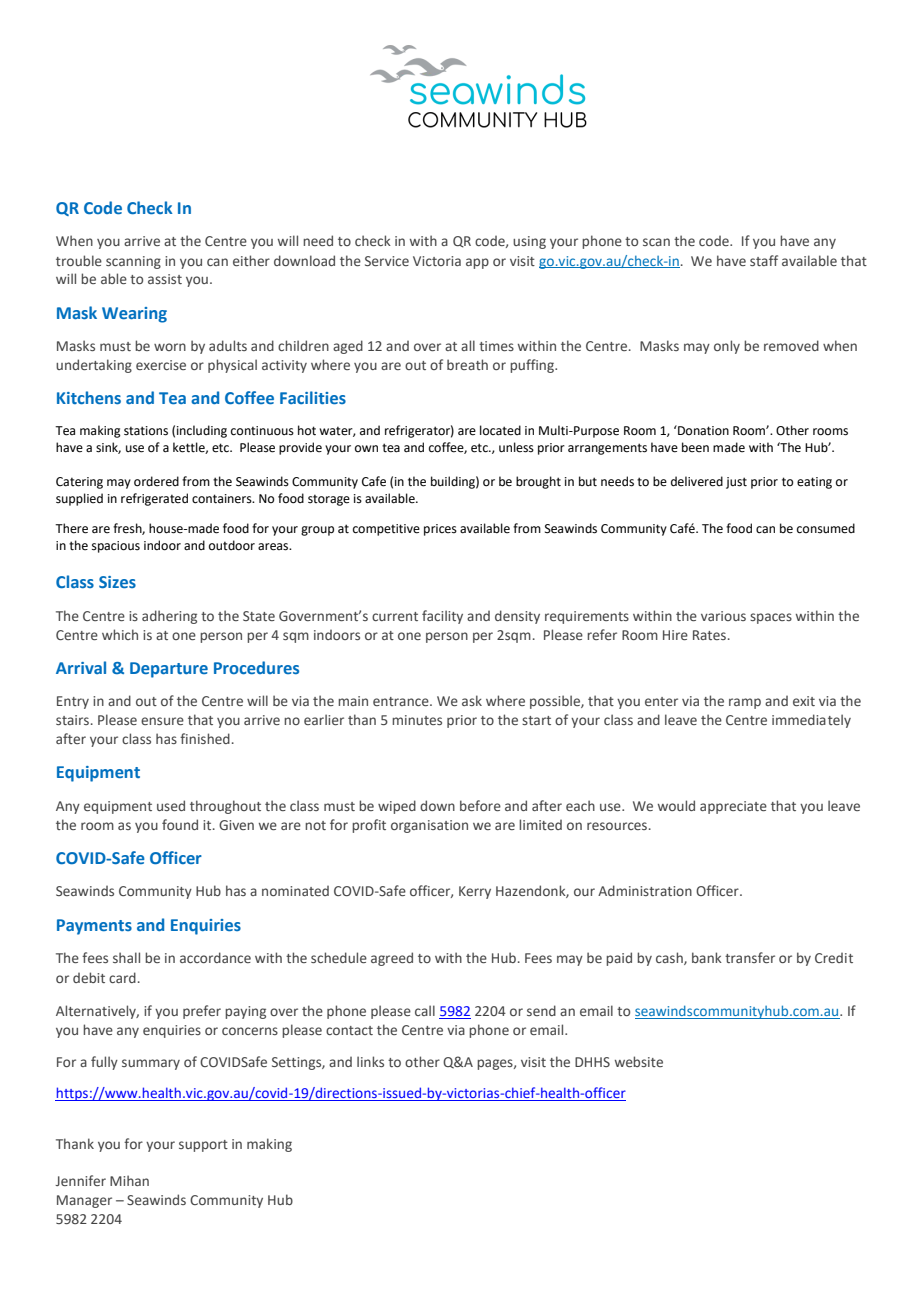 Image resolution: width=924 pixels, height=1308 pixels. Describe the element at coordinates (387, 261) in the screenshot. I see `Service` at that location.
